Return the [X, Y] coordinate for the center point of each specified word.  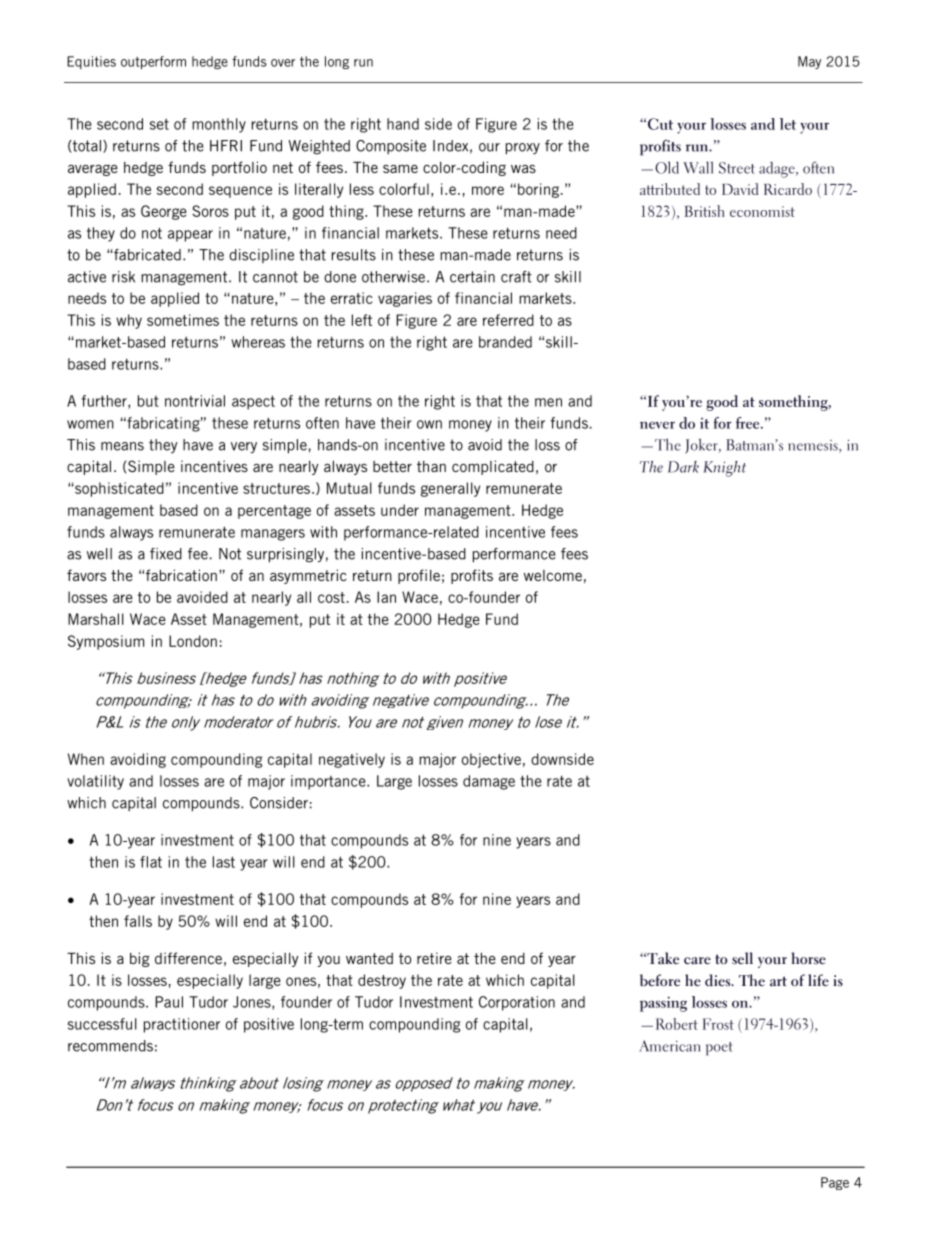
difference [188, 958]
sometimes [183, 320]
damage [489, 782]
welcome [553, 575]
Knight [724, 469]
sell [742, 958]
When [86, 759]
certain [472, 277]
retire [434, 958]
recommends [110, 1046]
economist [762, 211]
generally [450, 489]
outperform [153, 62]
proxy [523, 149]
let [788, 124]
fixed [166, 554]
